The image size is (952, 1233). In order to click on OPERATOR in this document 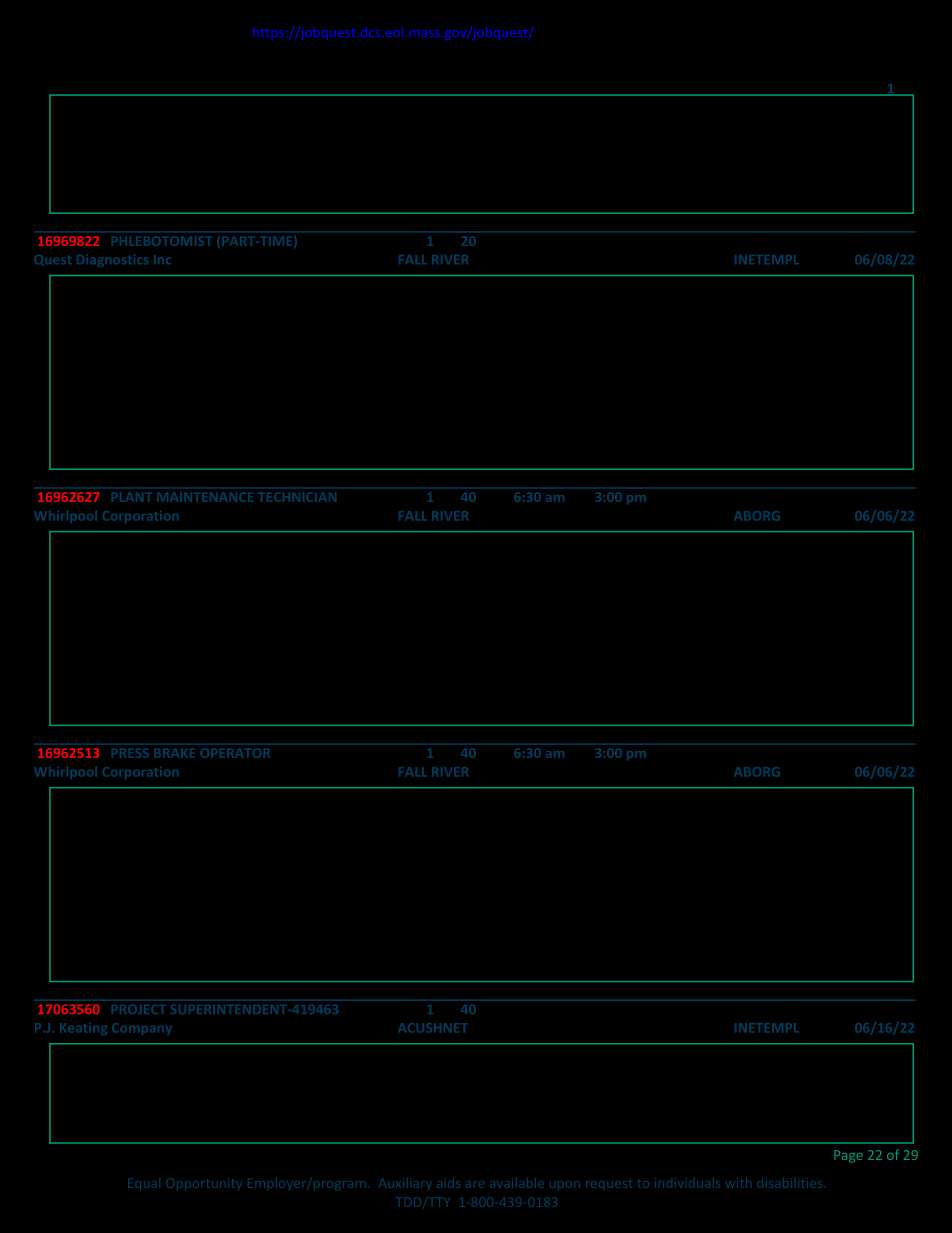, I will do `click(235, 753)`.
